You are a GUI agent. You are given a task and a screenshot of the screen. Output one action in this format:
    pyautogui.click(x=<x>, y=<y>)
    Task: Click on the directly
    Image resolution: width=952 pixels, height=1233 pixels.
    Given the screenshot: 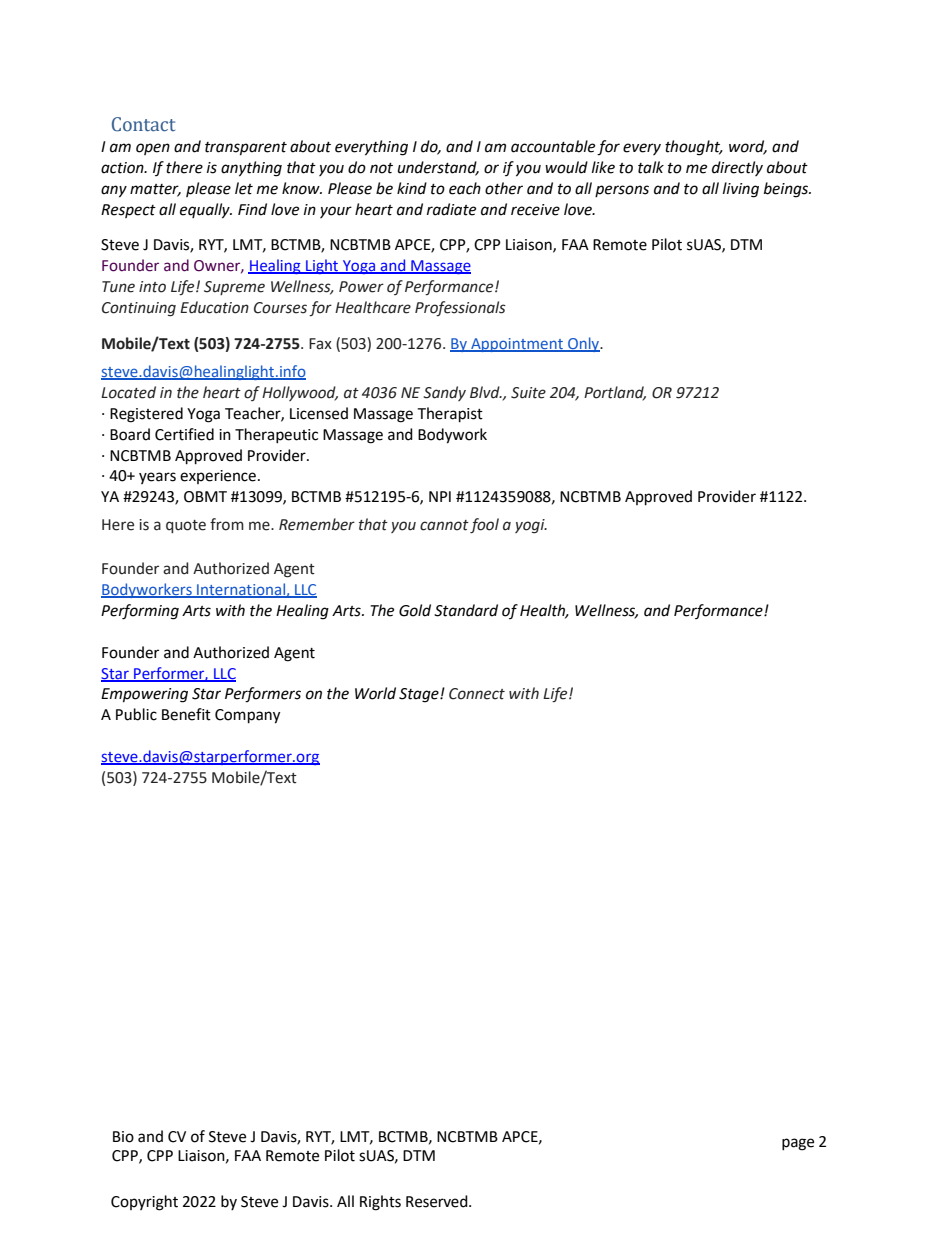 What is the action you would take?
    pyautogui.click(x=737, y=168)
